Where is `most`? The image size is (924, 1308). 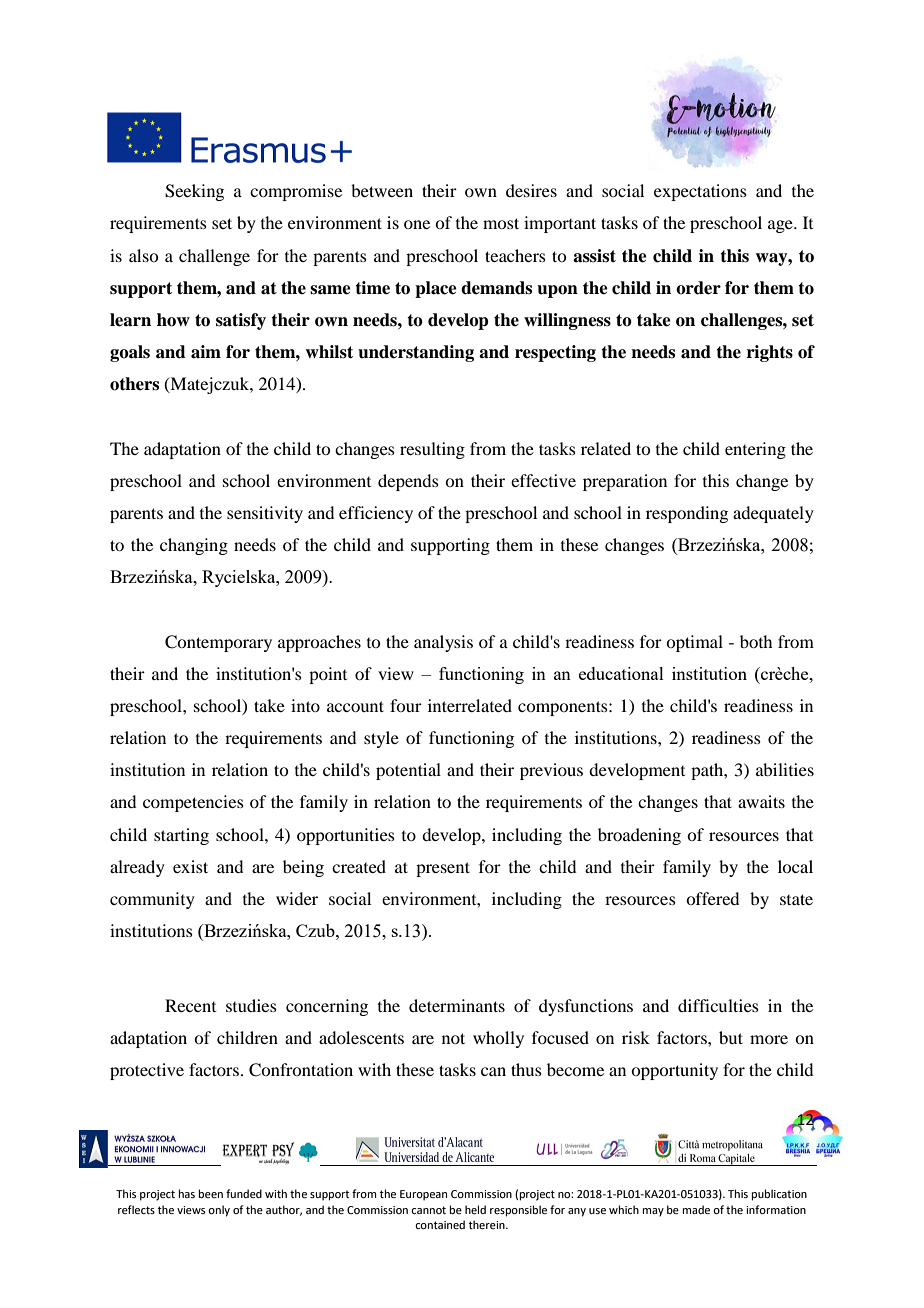 most is located at coordinates (501, 223).
